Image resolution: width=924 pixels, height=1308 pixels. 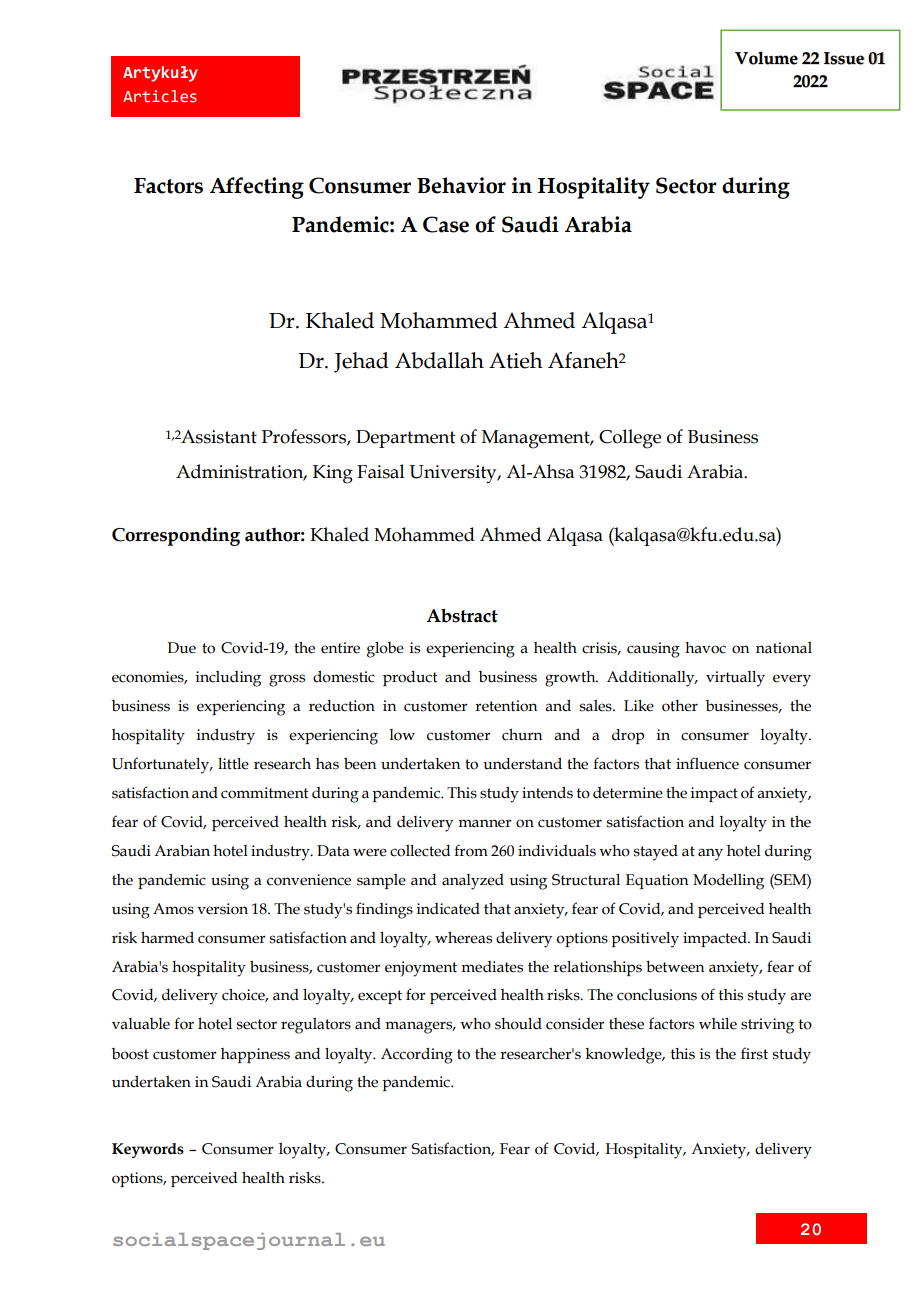 What do you see at coordinates (728, 882) in the image?
I see `Modelling` at bounding box center [728, 882].
